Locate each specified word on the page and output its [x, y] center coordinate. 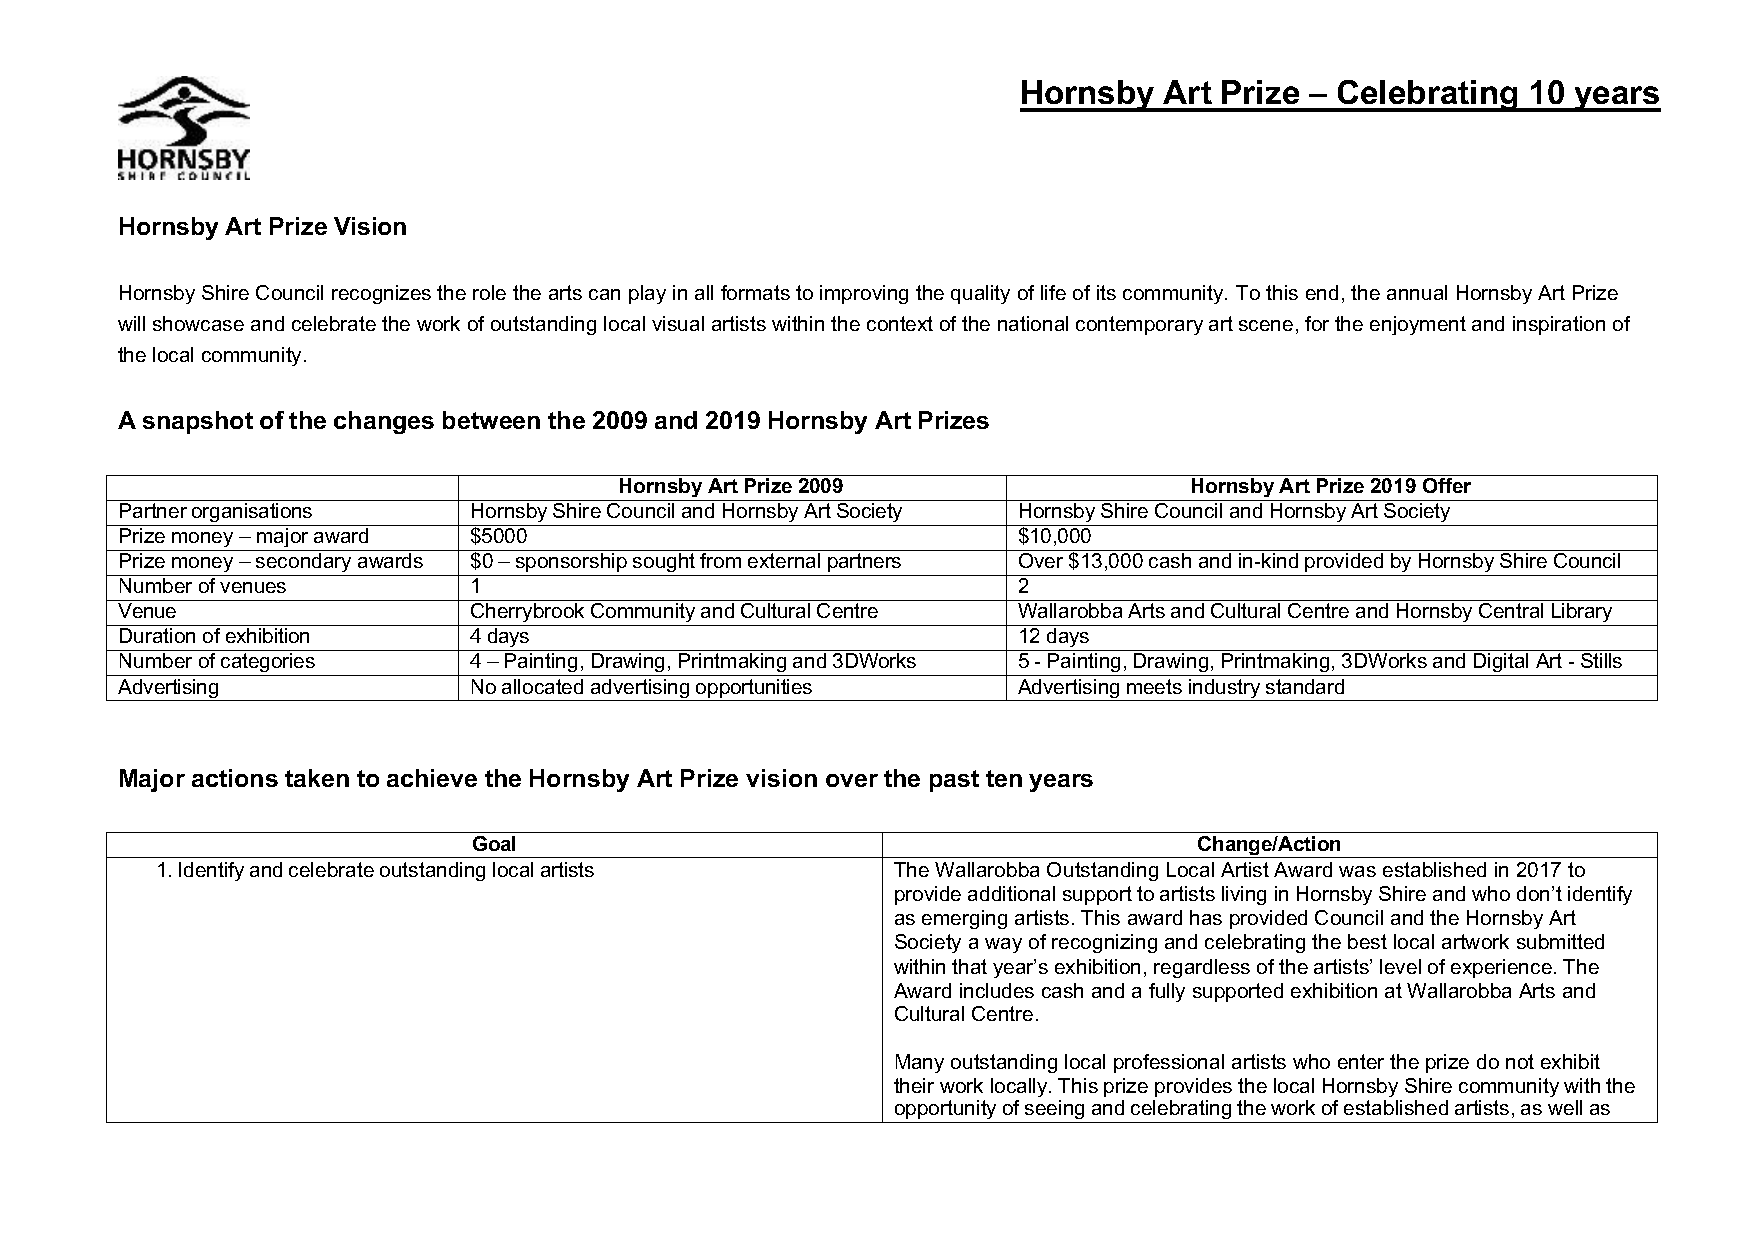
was [1357, 871]
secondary [304, 564]
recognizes [381, 294]
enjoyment [1418, 325]
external [784, 560]
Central [1511, 610]
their [914, 1085]
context [900, 323]
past [954, 781]
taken [317, 778]
